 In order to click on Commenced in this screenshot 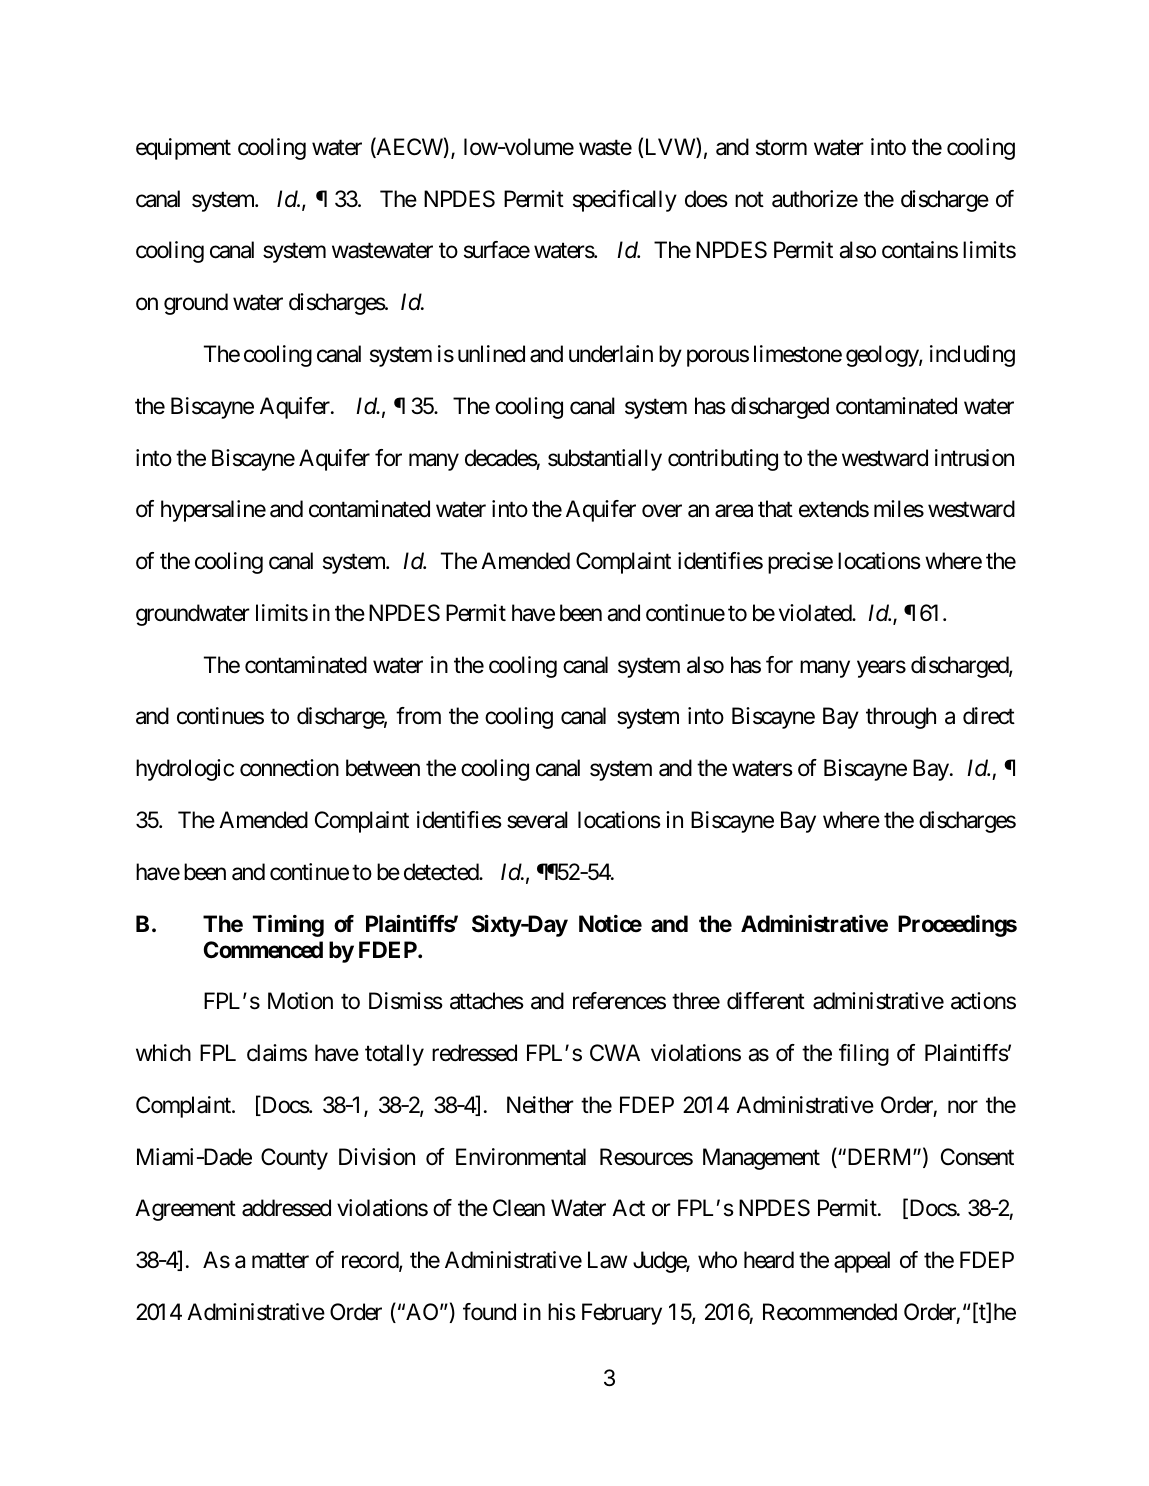, I will do `click(263, 950)`.
